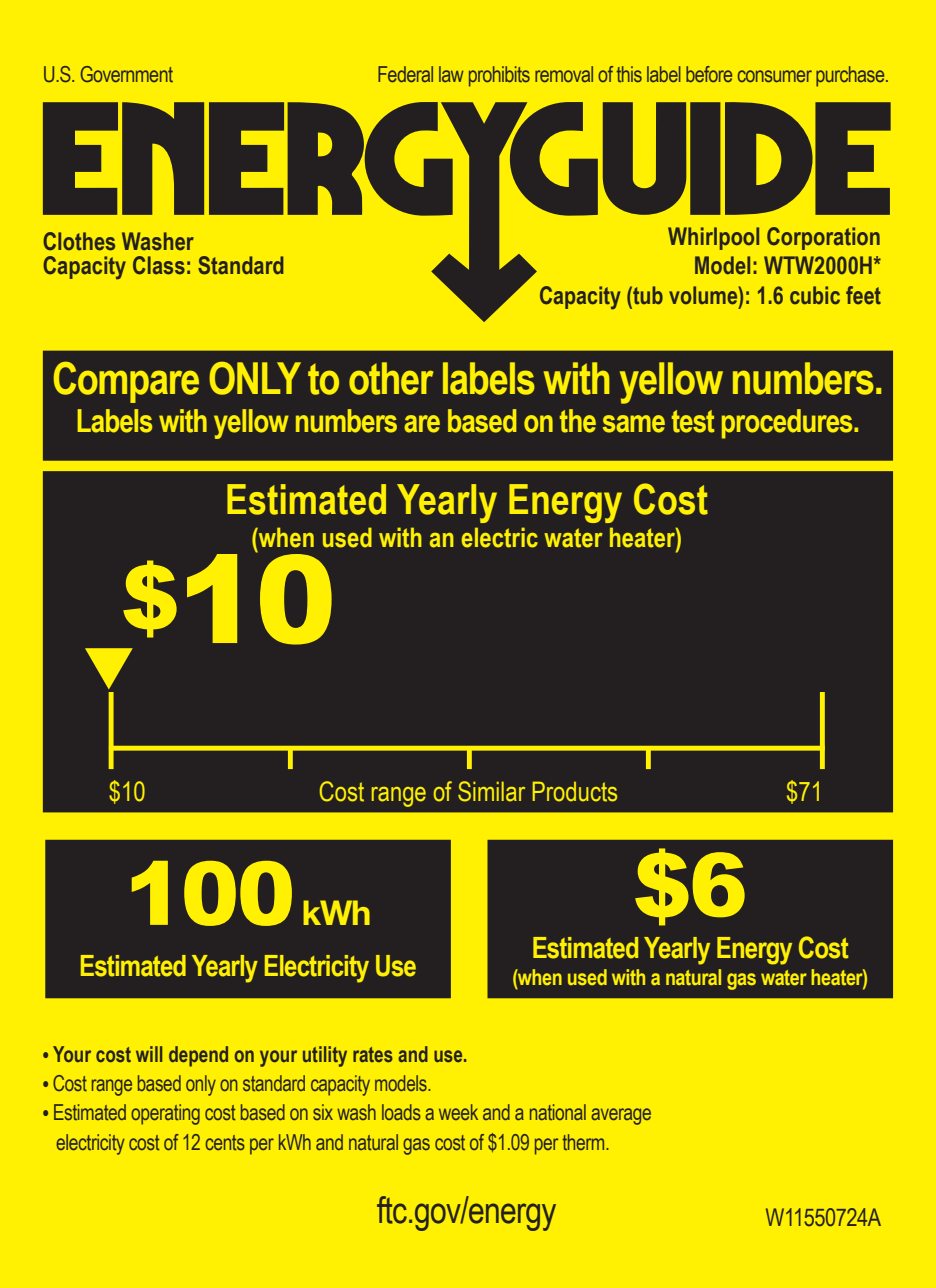 Image resolution: width=936 pixels, height=1288 pixels. What do you see at coordinates (165, 1114) in the page?
I see `operating` at bounding box center [165, 1114].
